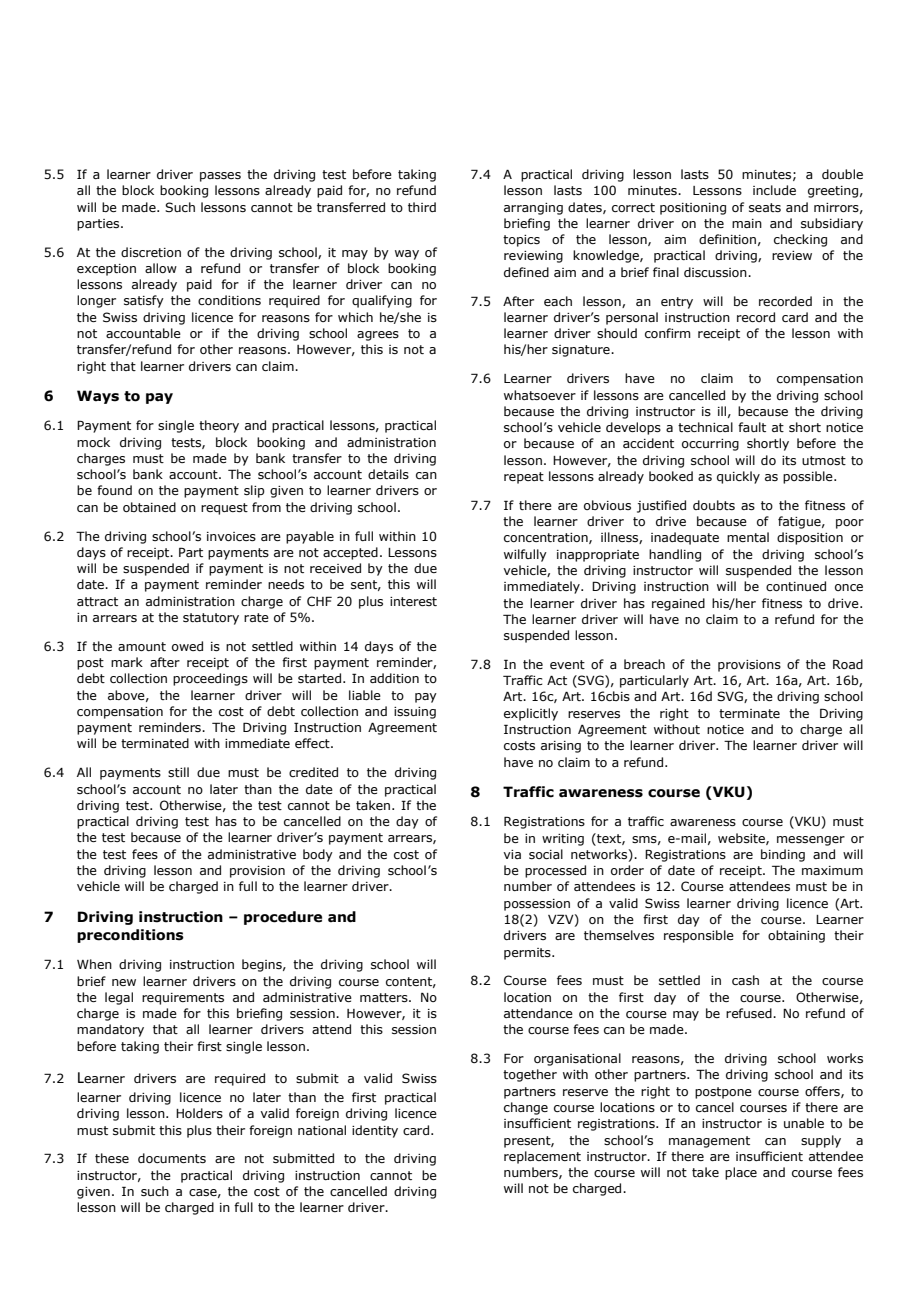  I want to click on owed, so click(187, 646).
